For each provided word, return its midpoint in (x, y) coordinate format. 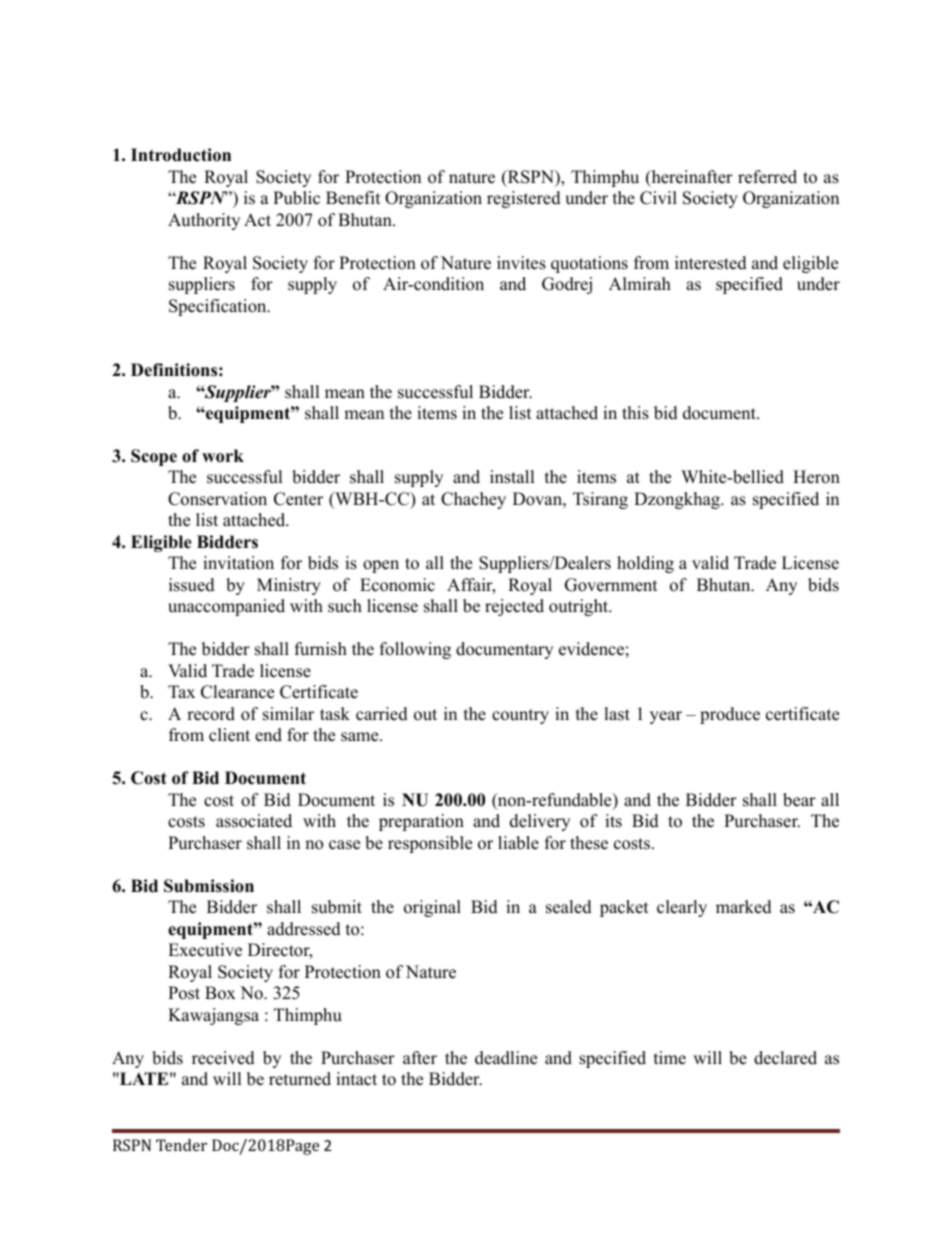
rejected (514, 607)
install (512, 477)
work (223, 456)
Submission (209, 886)
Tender (181, 1145)
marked (744, 907)
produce (730, 715)
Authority (204, 221)
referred (767, 177)
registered (524, 199)
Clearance (237, 692)
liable (518, 843)
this (635, 413)
